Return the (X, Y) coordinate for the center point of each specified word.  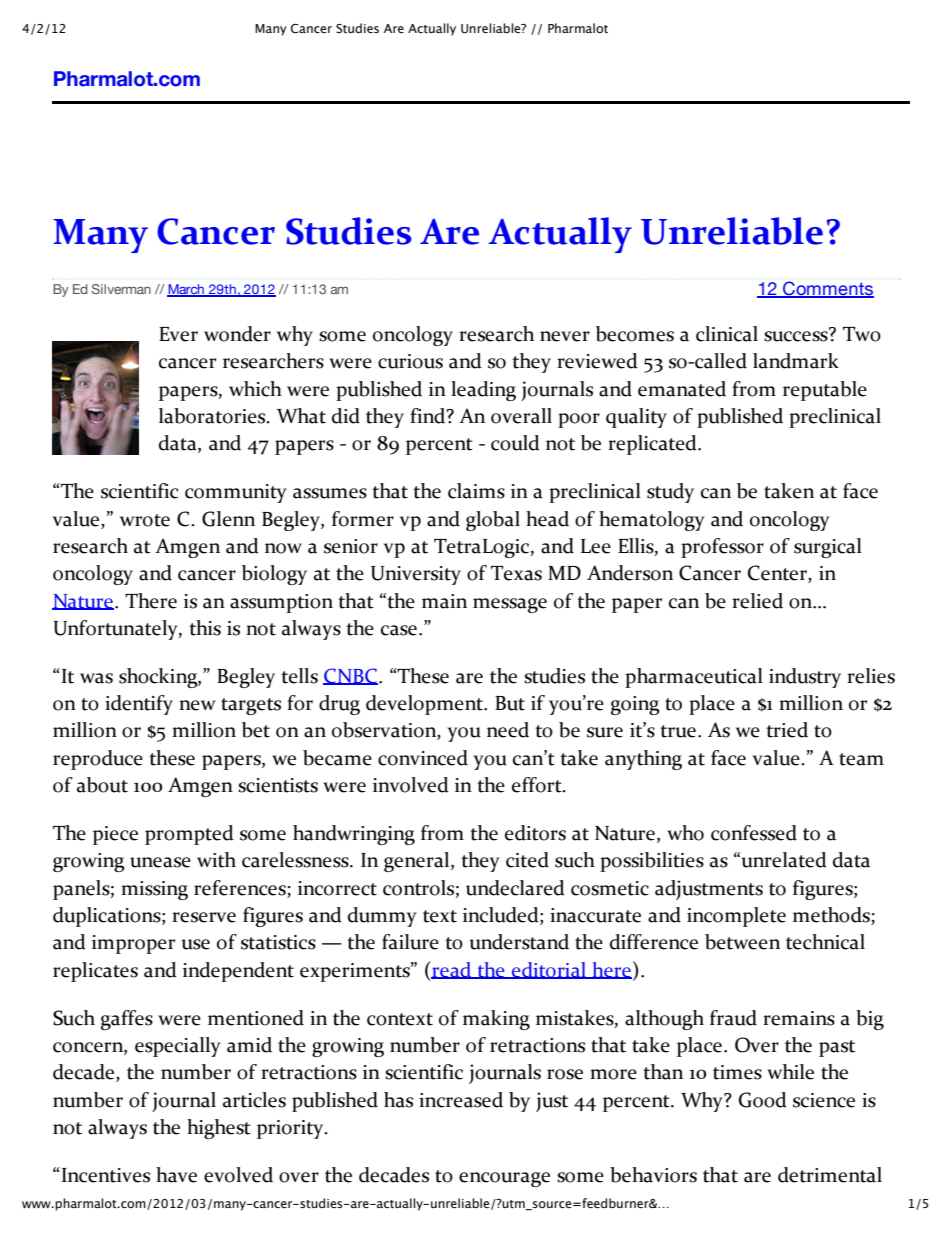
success (797, 335)
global (493, 521)
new (197, 705)
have (176, 1175)
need (508, 730)
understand (519, 942)
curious (410, 361)
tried (787, 730)
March (186, 290)
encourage (504, 1179)
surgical (828, 548)
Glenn (228, 519)
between (742, 942)
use (195, 944)
